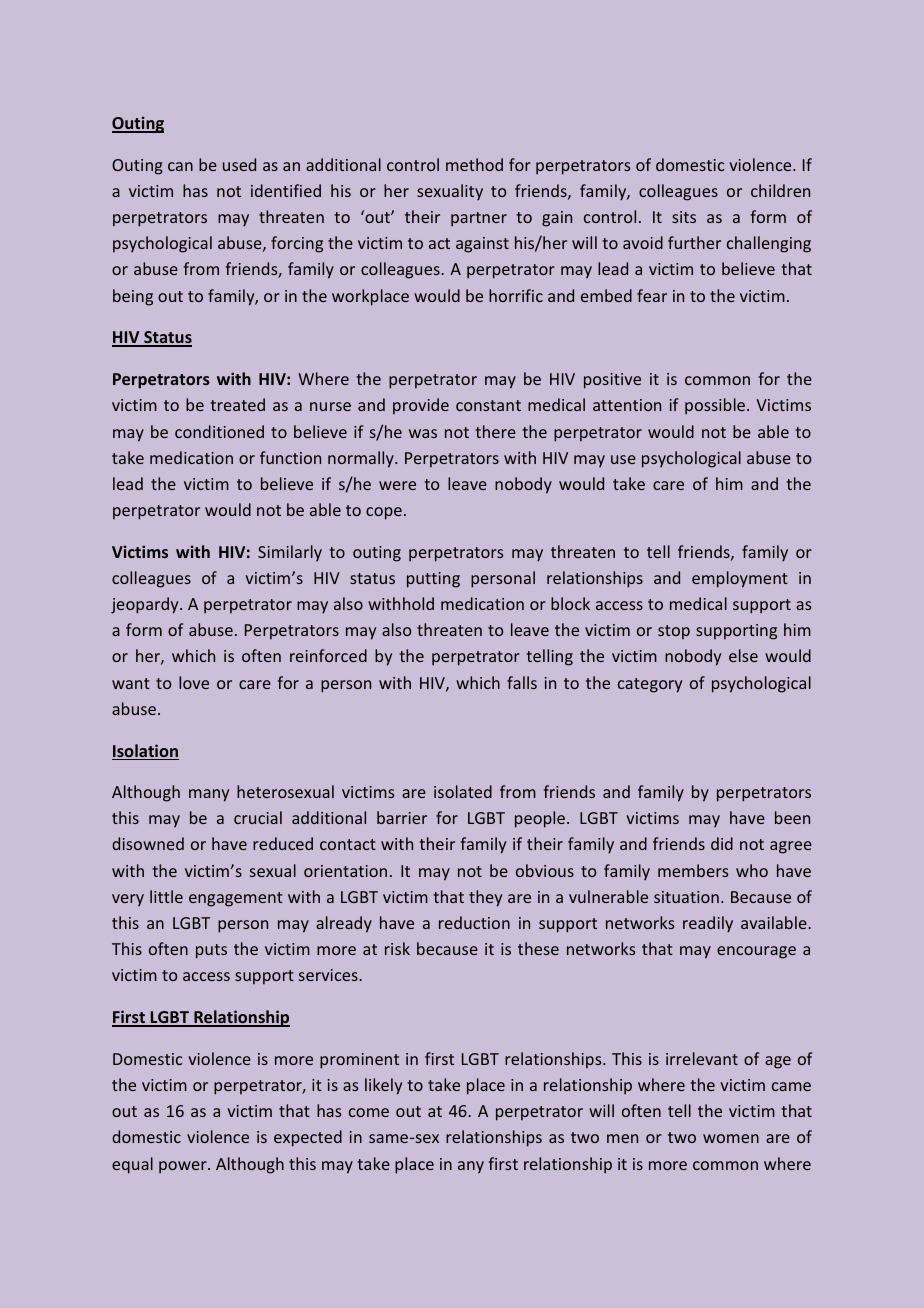 The image size is (924, 1308). I want to click on can, so click(180, 166).
